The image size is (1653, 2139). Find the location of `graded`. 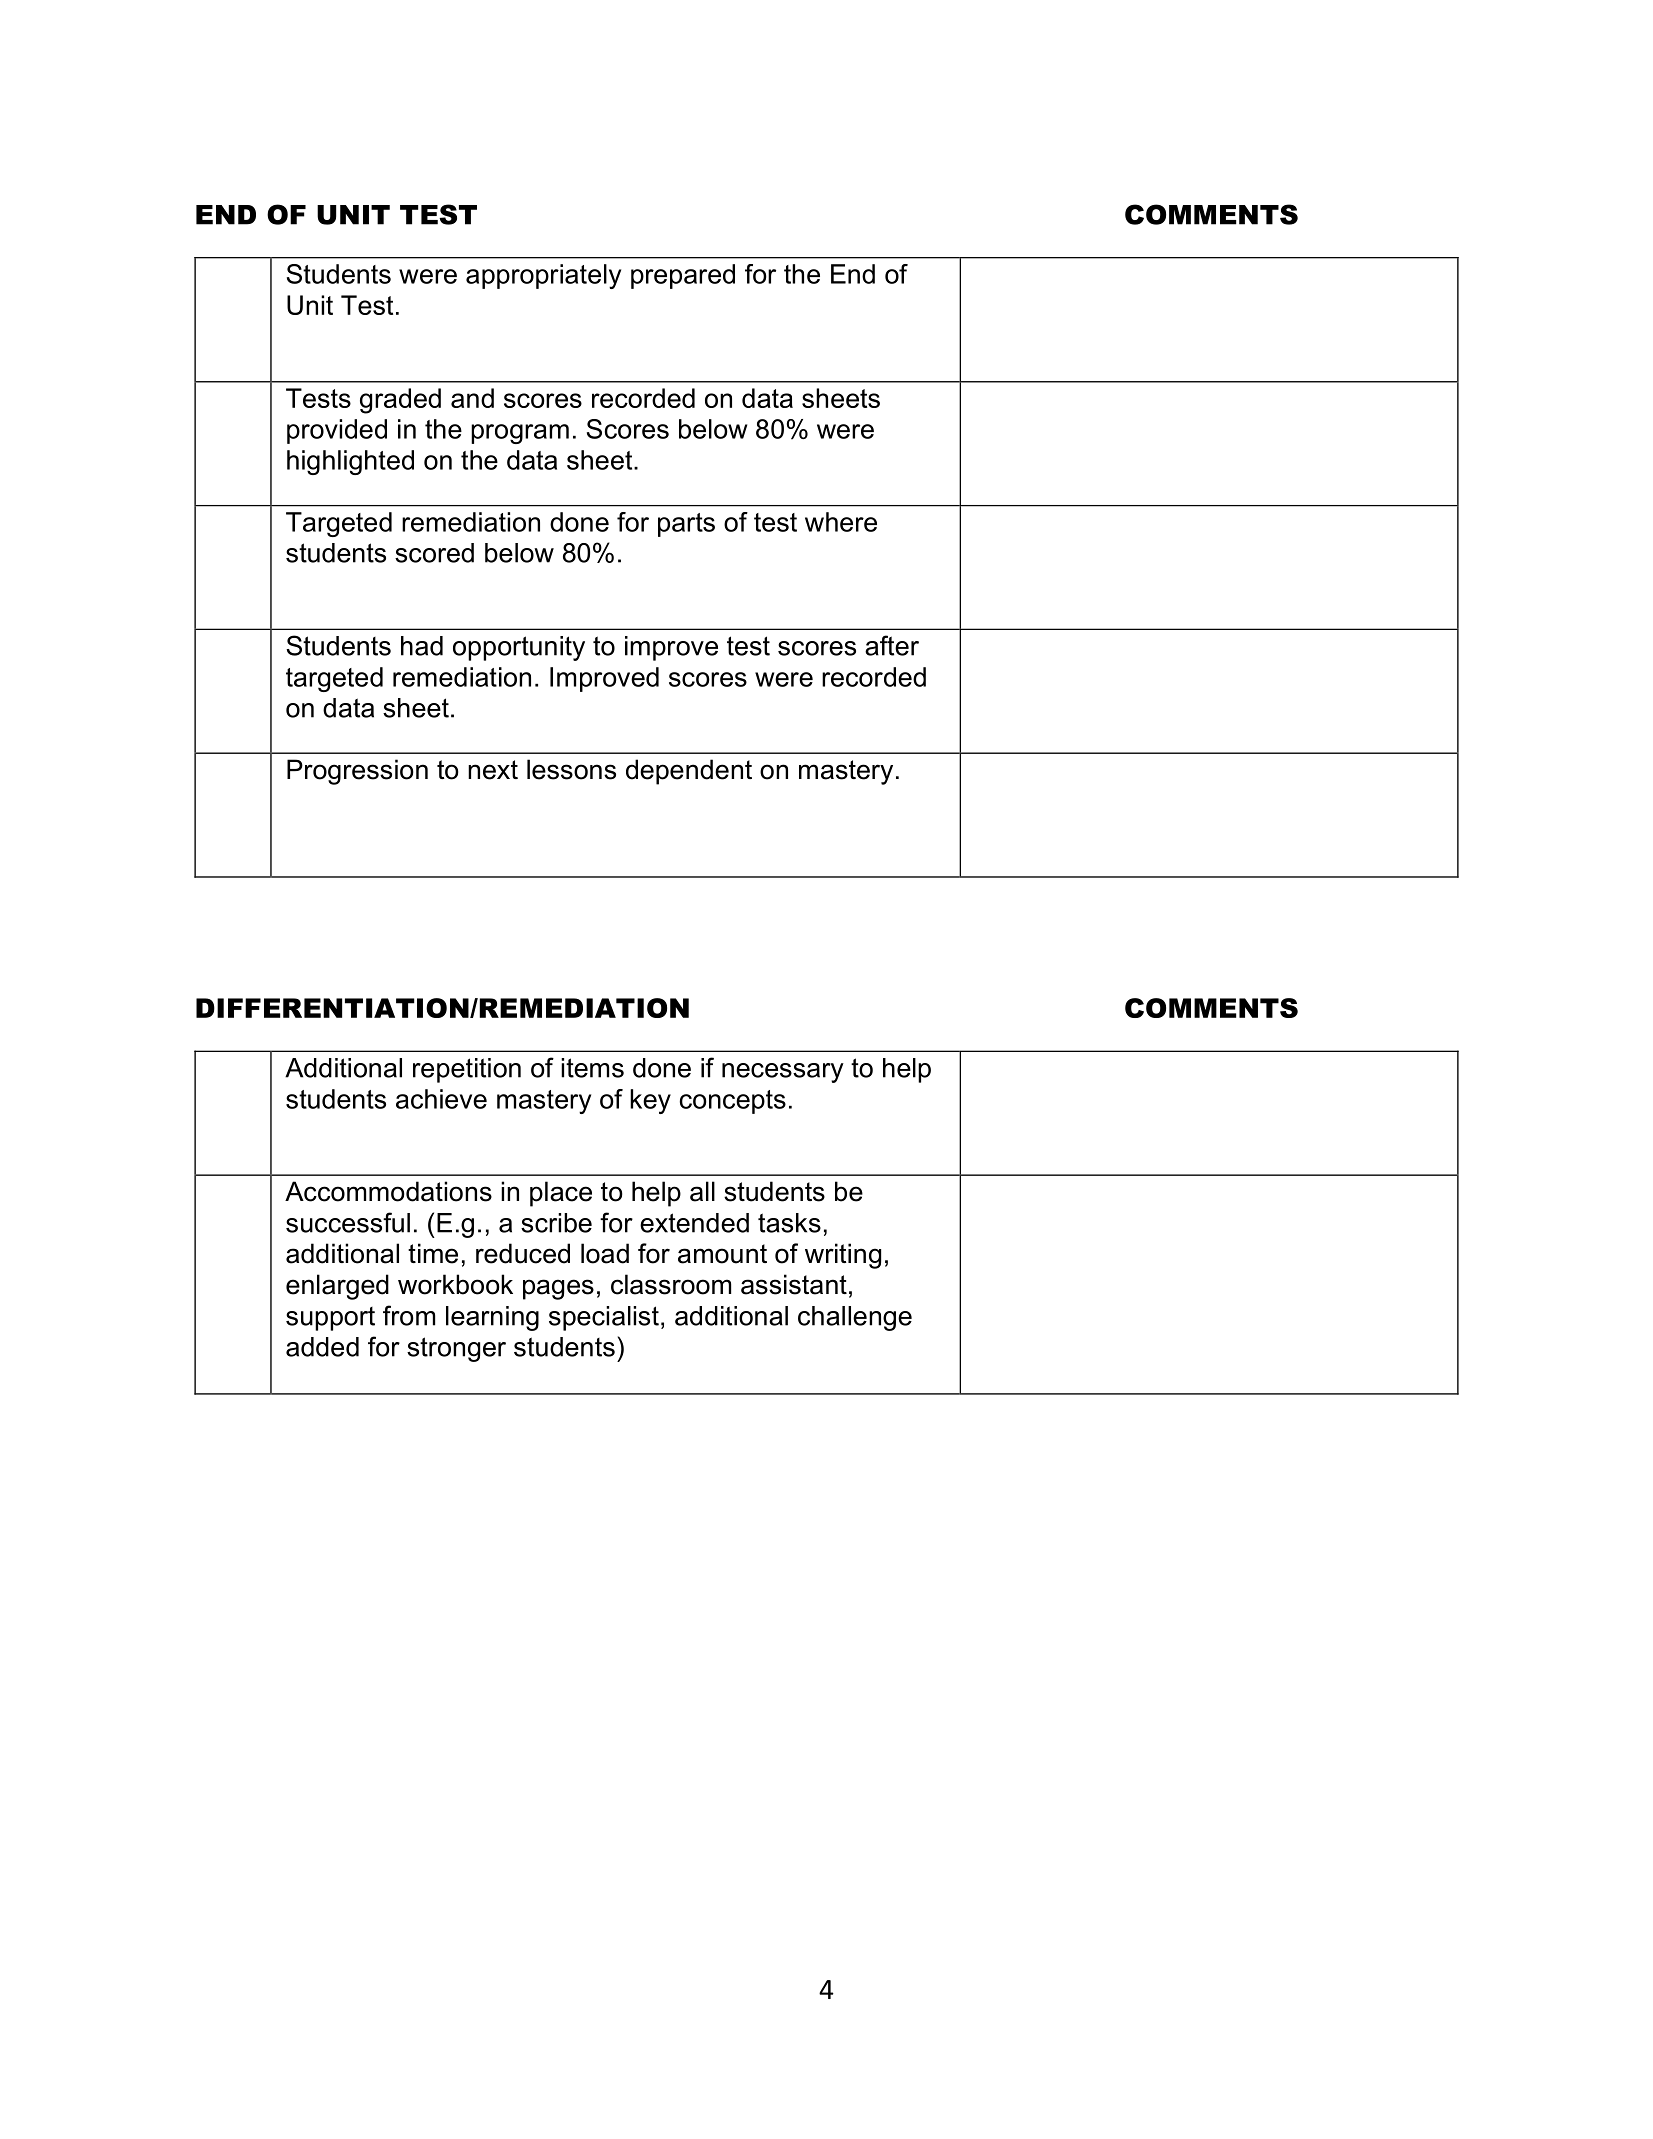

graded is located at coordinates (400, 401).
